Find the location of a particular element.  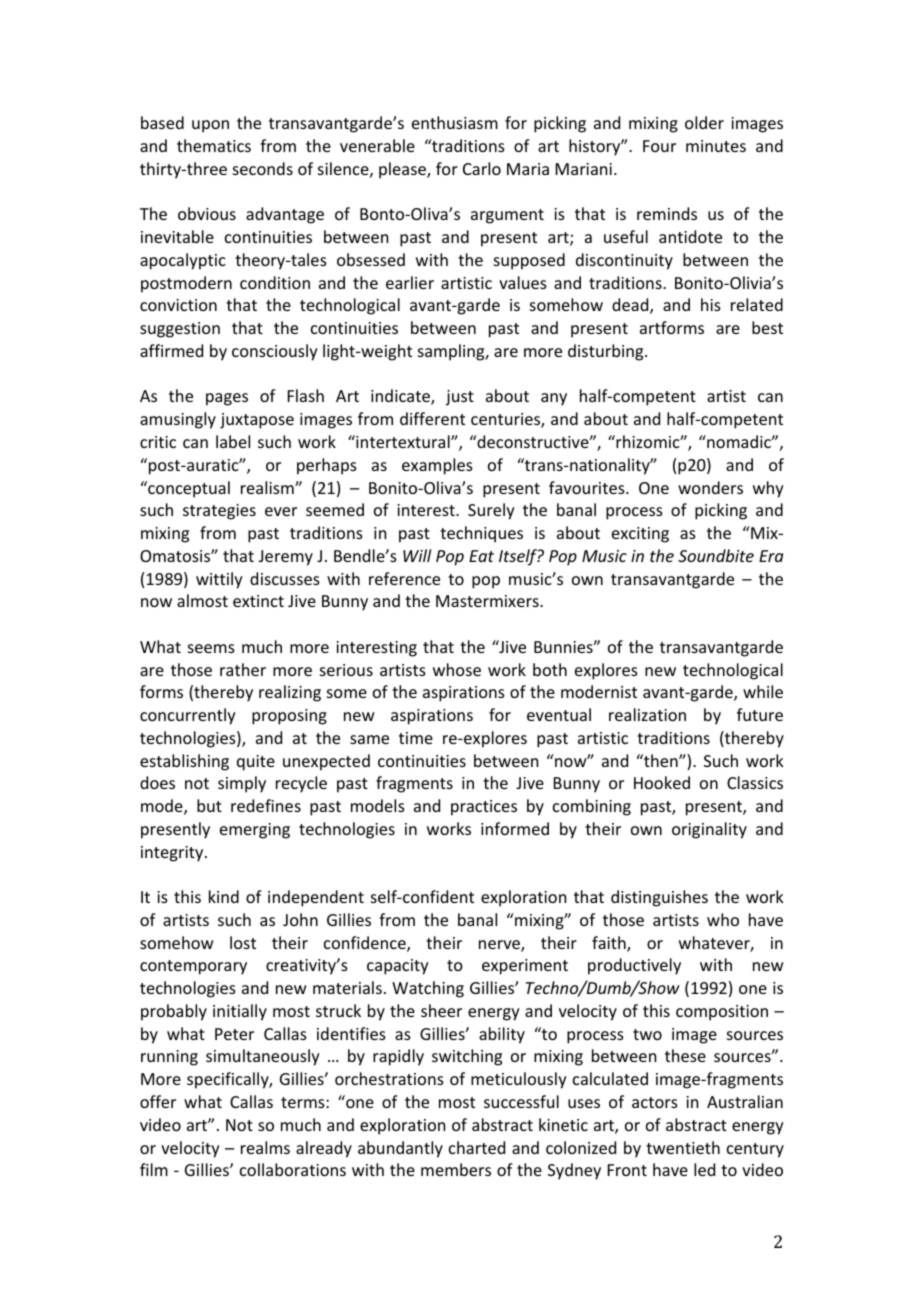

wittily is located at coordinates (219, 580).
